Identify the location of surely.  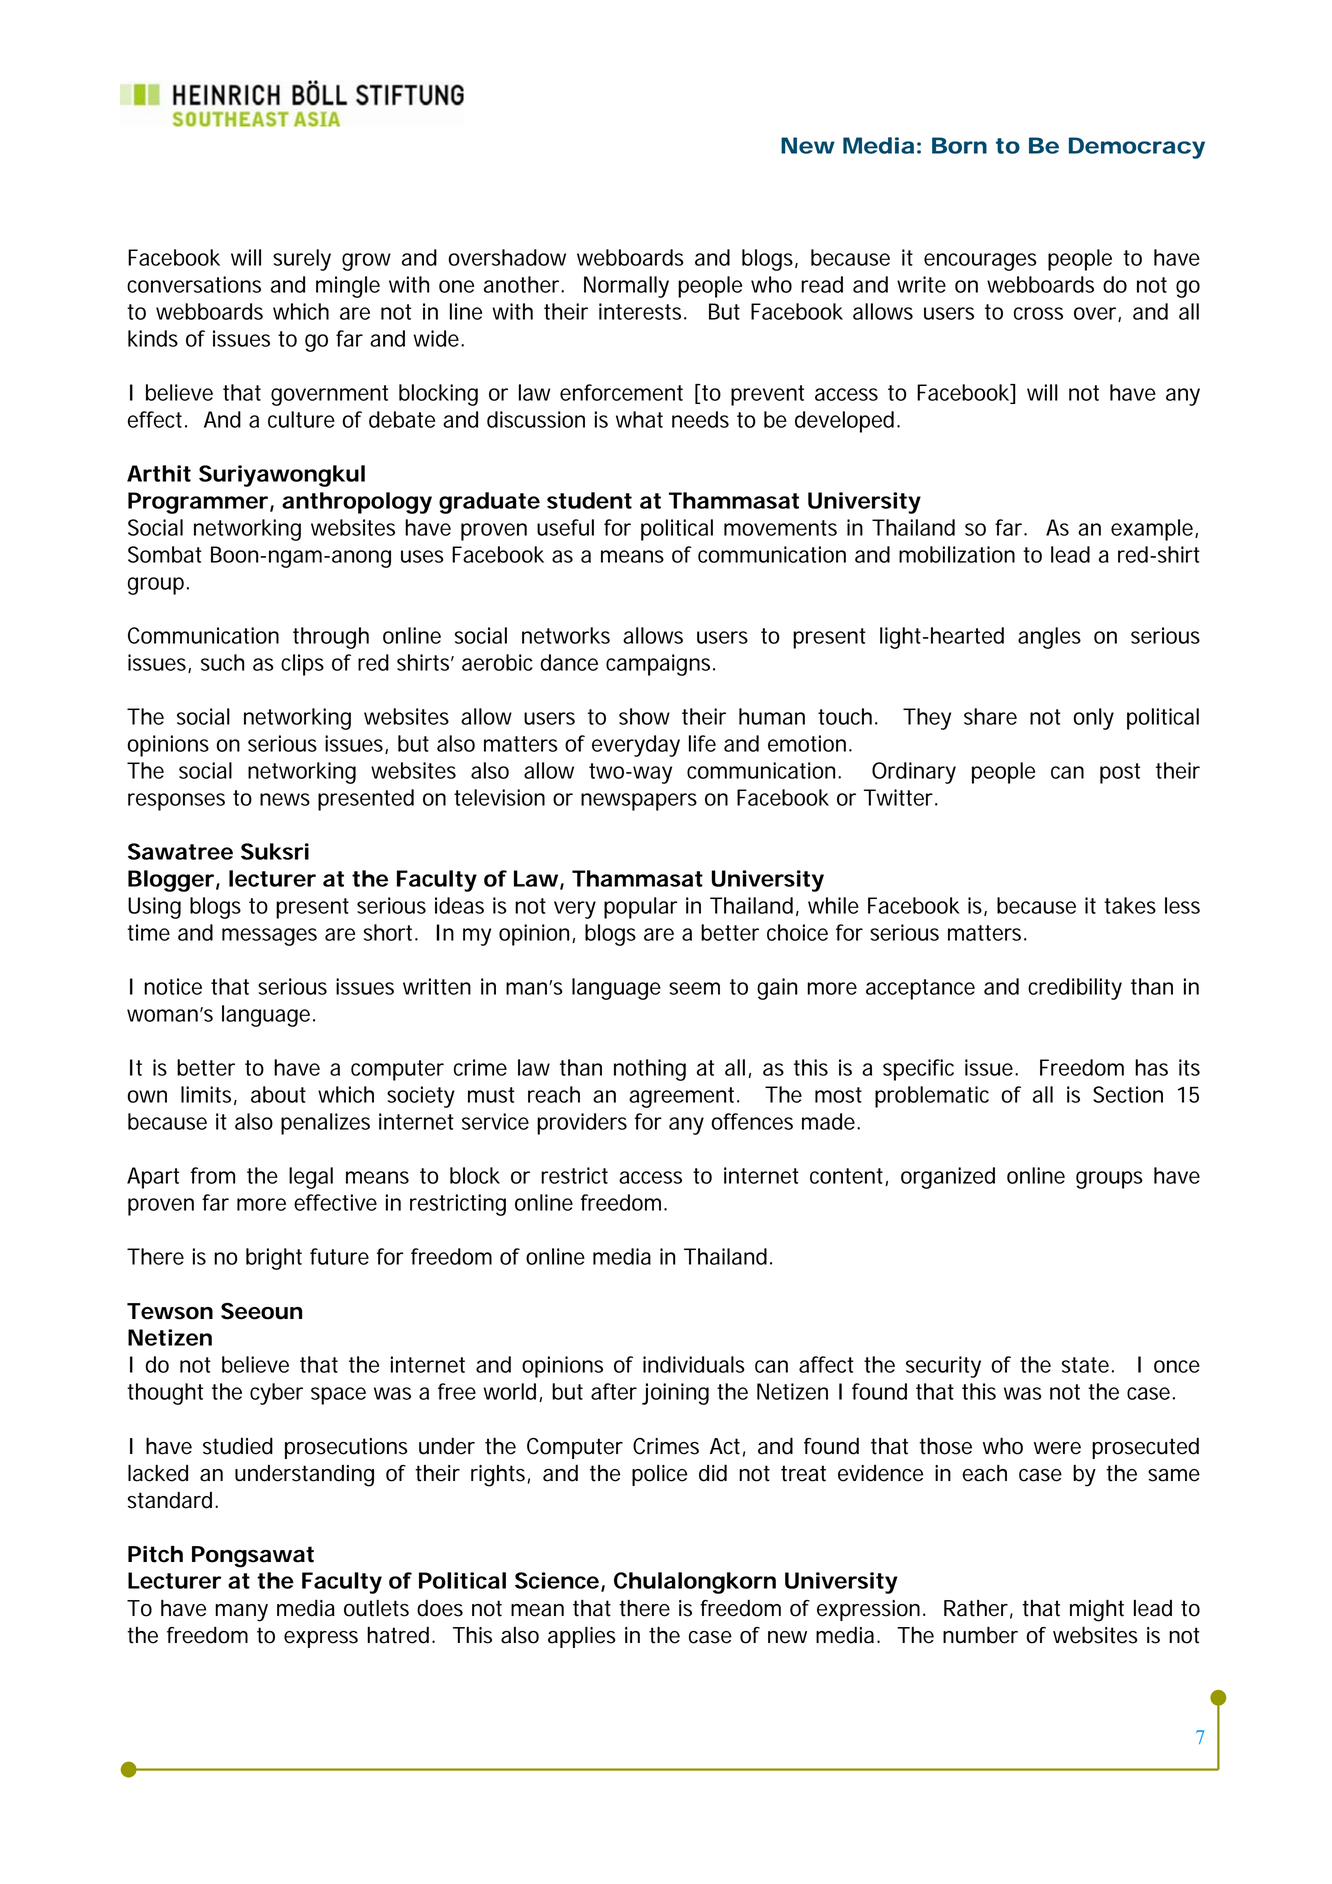
(302, 260).
